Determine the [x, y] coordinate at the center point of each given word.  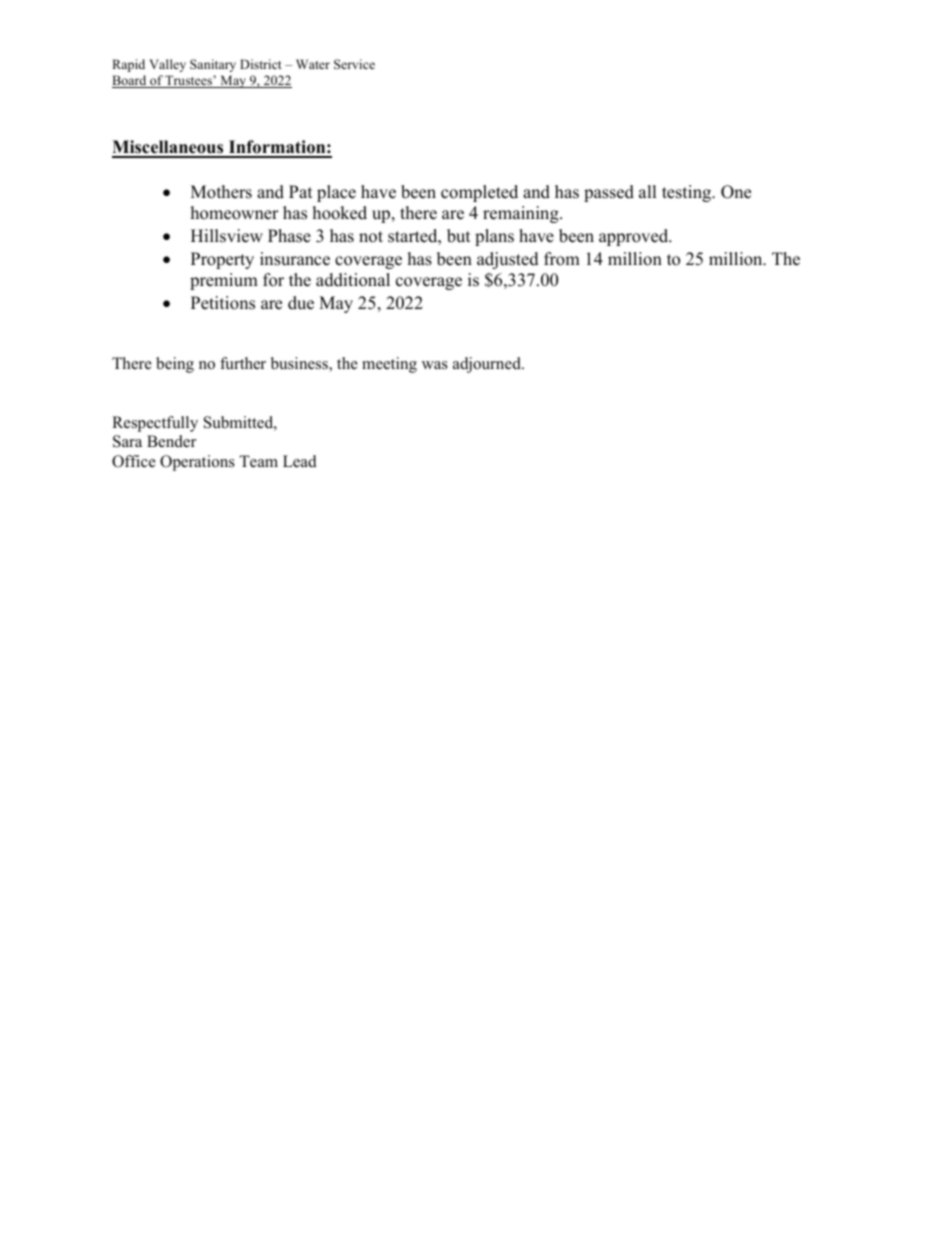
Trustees [189, 81]
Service [354, 64]
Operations [197, 463]
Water [313, 64]
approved [635, 237]
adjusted [508, 260]
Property [222, 260]
